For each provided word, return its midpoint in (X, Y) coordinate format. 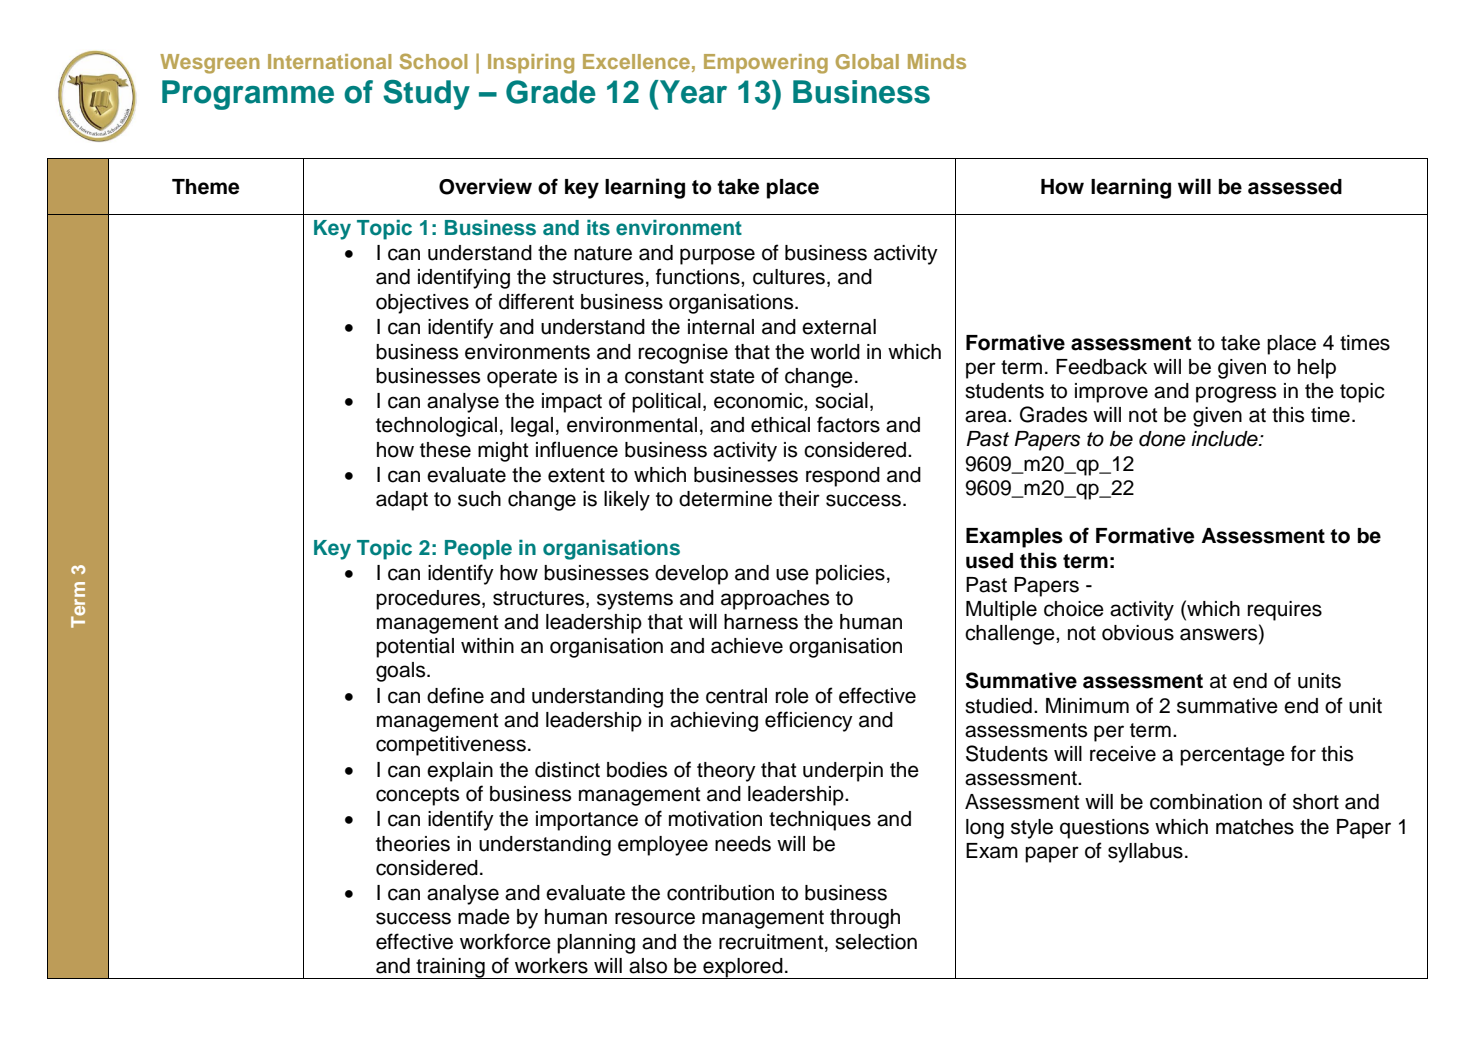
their (799, 499)
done (1162, 439)
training (450, 968)
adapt (402, 501)
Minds (937, 61)
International (329, 61)
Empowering (766, 64)
